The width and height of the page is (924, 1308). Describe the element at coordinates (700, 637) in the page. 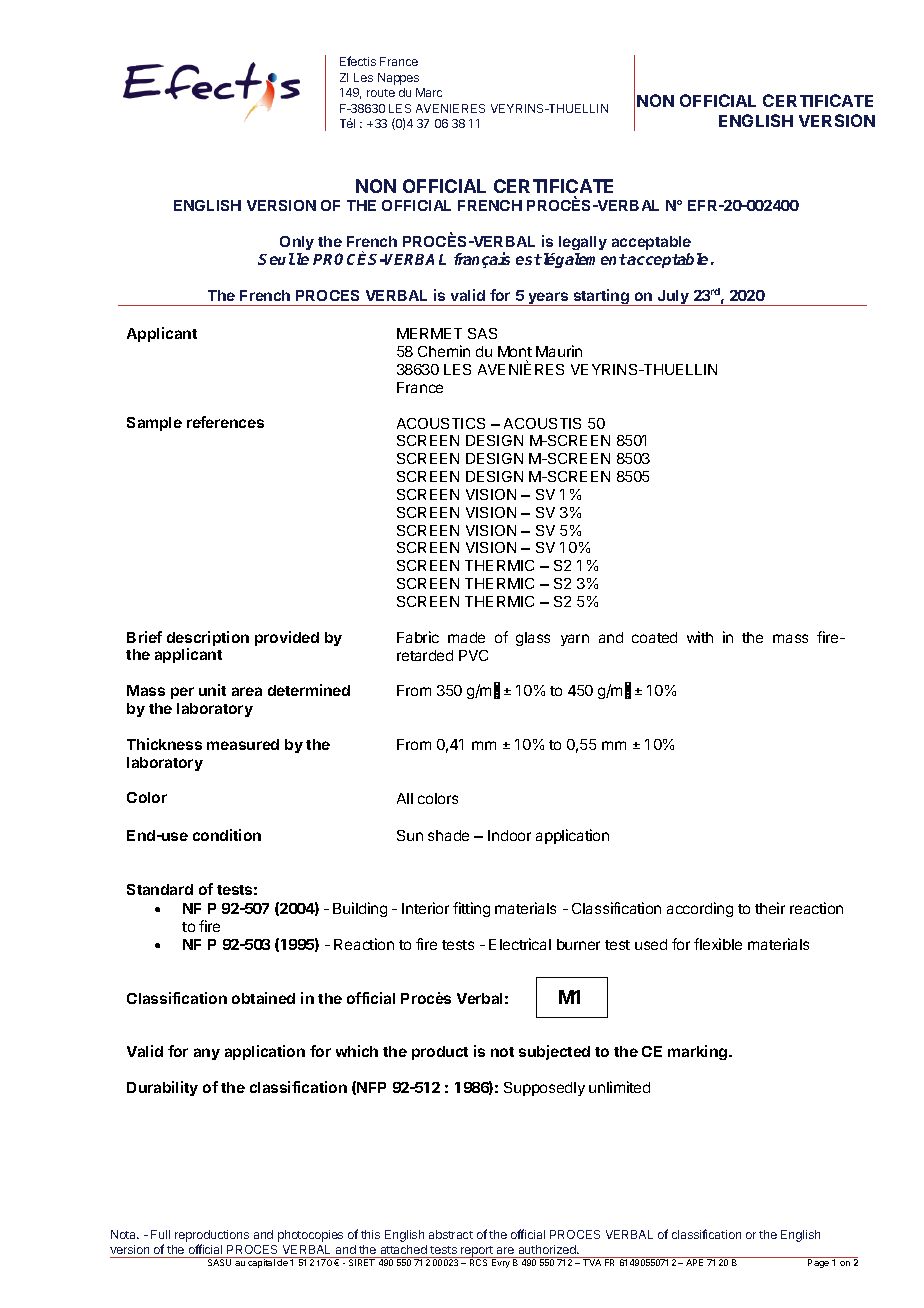

I see `with` at that location.
